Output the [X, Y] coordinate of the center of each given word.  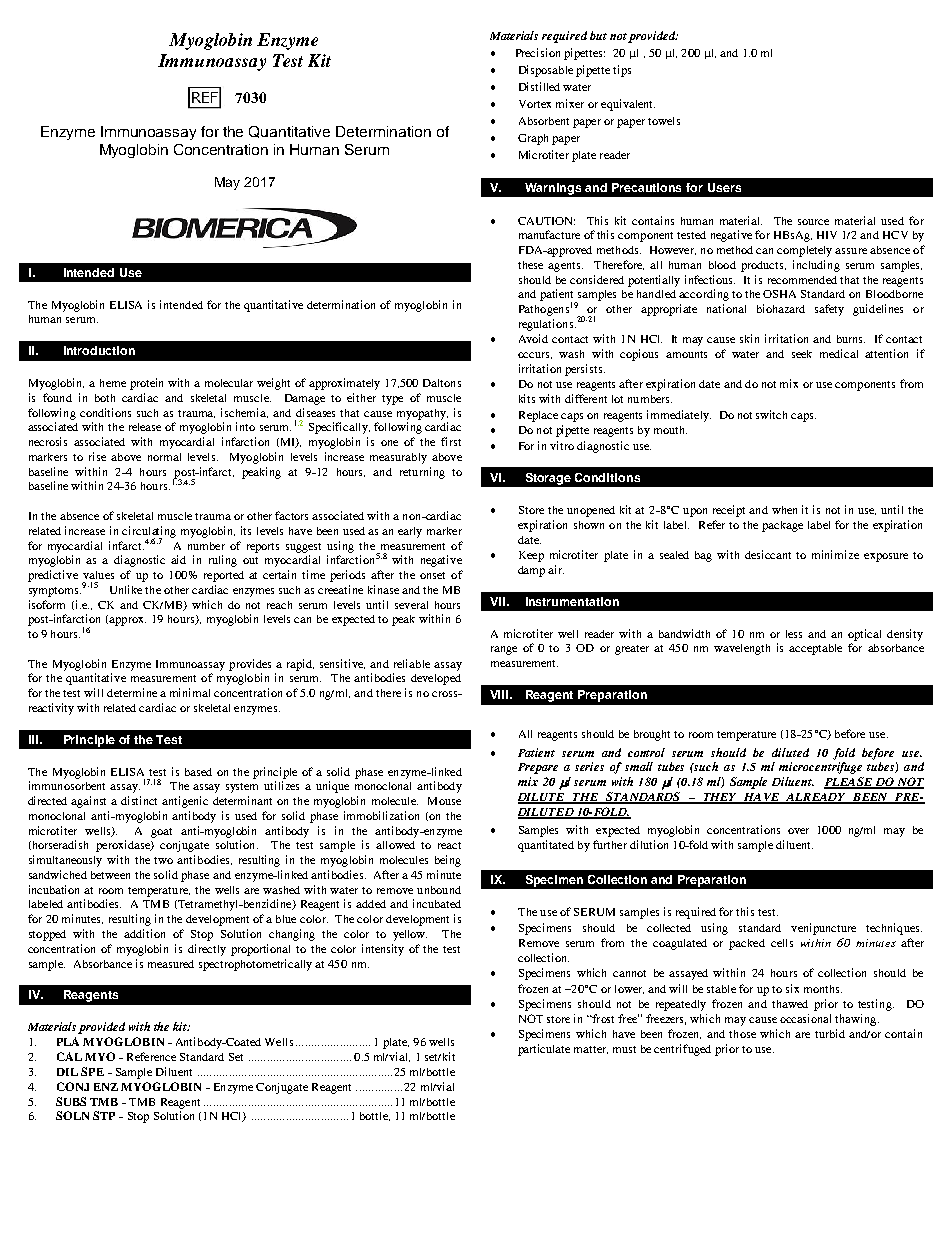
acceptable [815, 649]
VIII [500, 694]
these [530, 265]
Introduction [99, 350]
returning [422, 473]
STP [104, 1115]
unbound [439, 890]
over [798, 831]
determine [132, 692]
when [784, 510]
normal [164, 457]
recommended [802, 280]
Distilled [539, 86]
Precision [538, 52]
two [163, 860]
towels [664, 121]
